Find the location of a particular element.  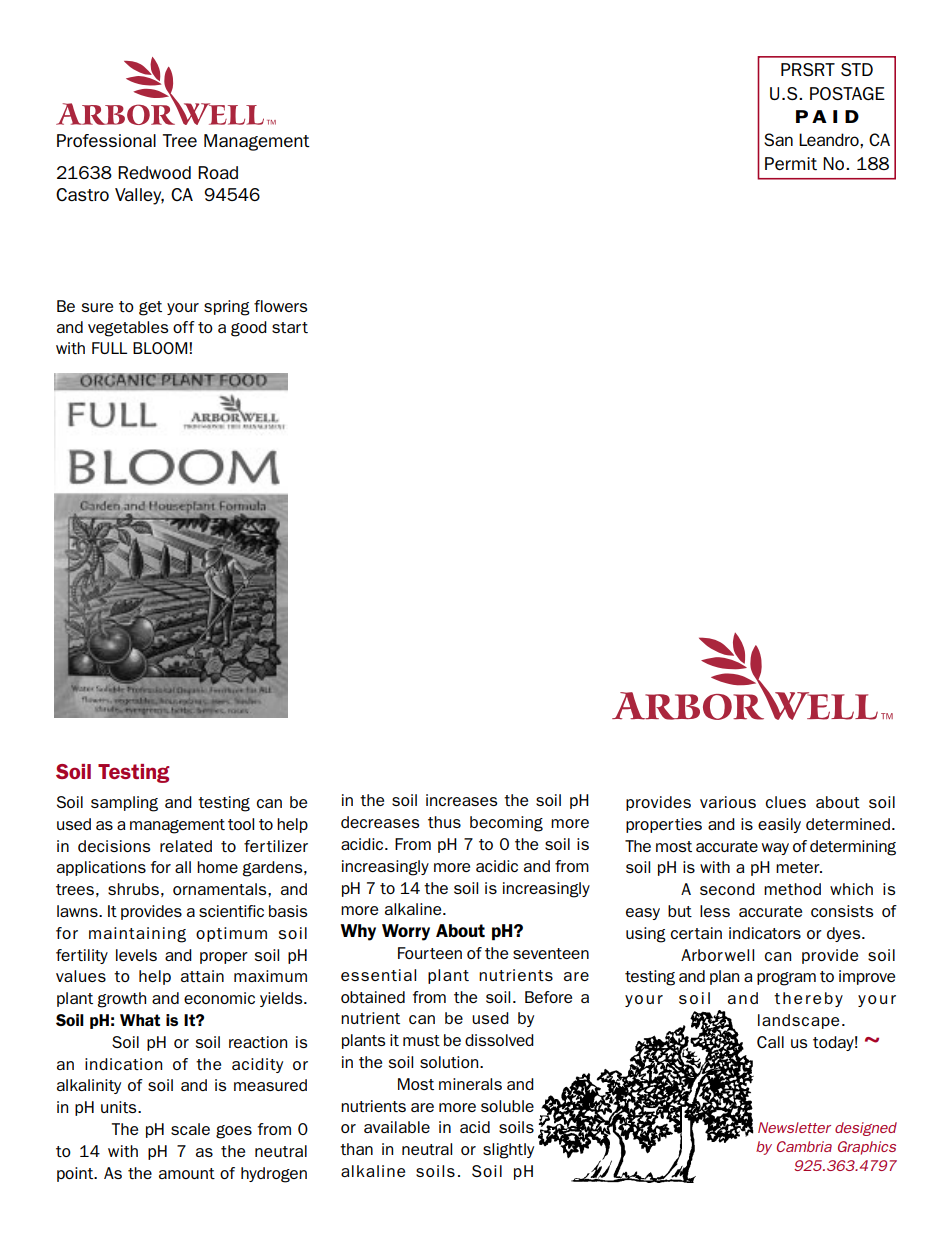

Professional is located at coordinates (106, 140).
